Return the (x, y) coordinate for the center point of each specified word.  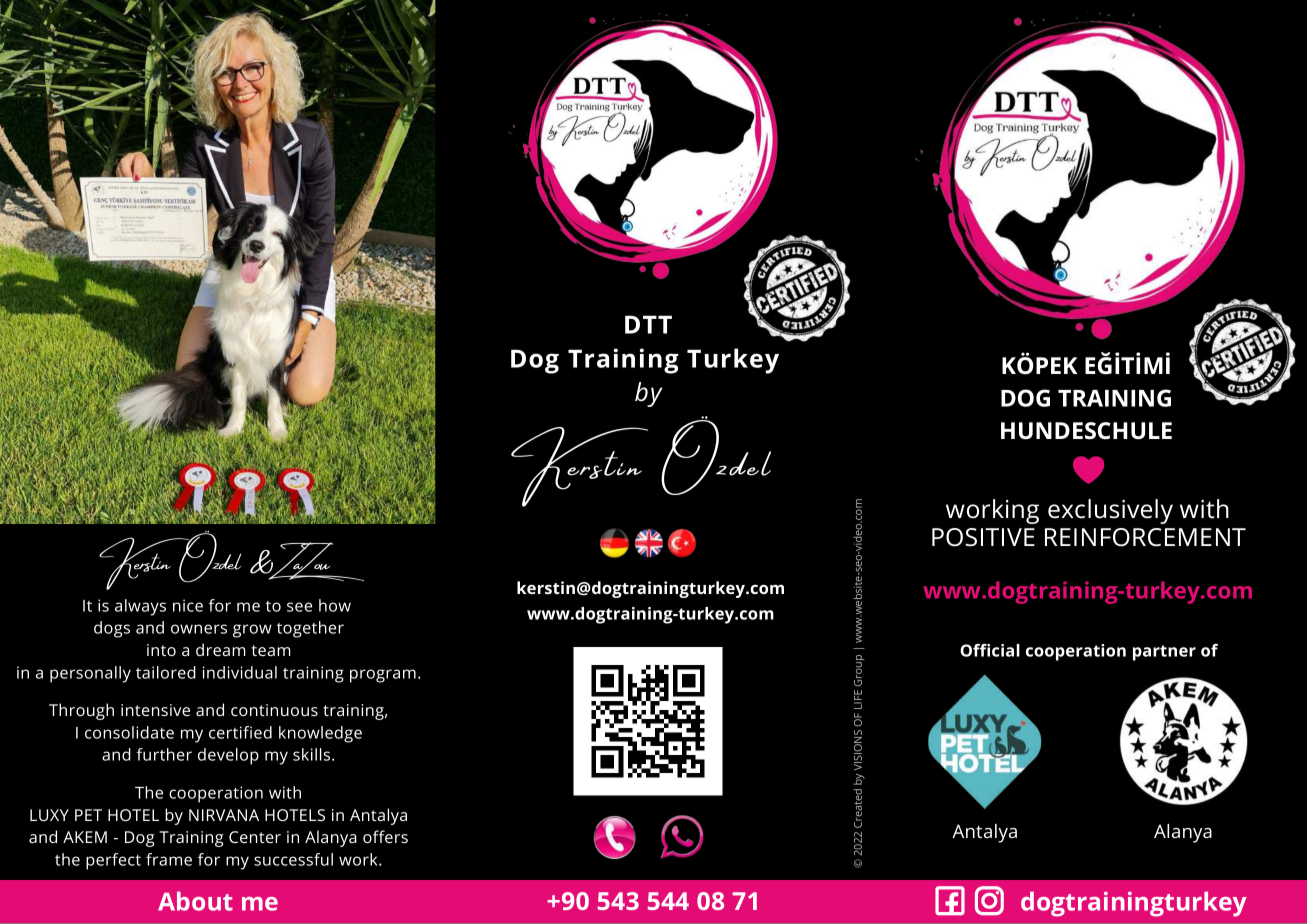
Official (990, 650)
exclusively (1110, 511)
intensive (155, 710)
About (195, 901)
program (383, 676)
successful (293, 859)
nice (188, 605)
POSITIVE (983, 537)
